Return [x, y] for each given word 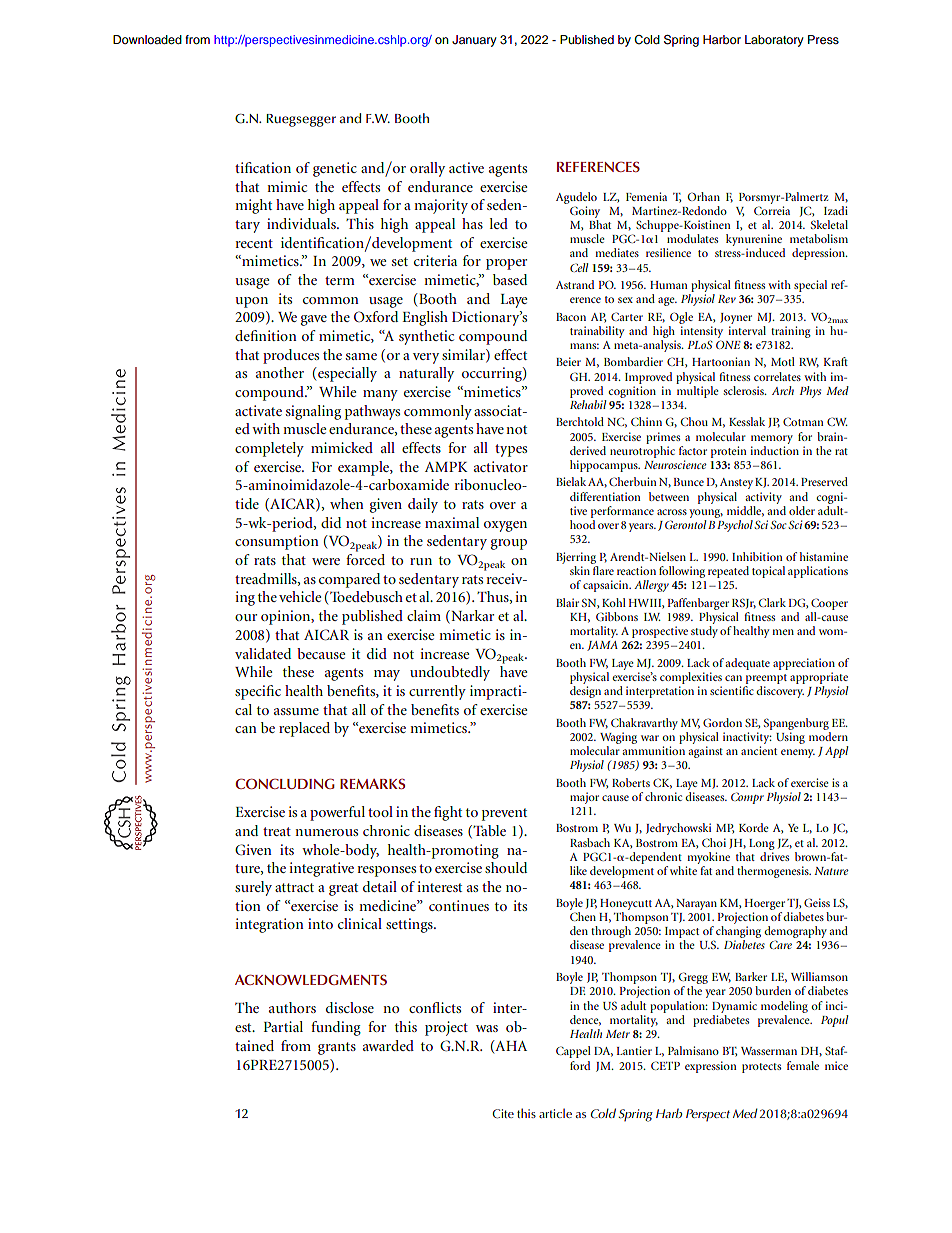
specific [258, 692]
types [511, 450]
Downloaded [147, 39]
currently [437, 692]
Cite [503, 1114]
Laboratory [774, 41]
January [474, 41]
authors [292, 1007]
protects [761, 1068]
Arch [783, 390]
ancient [759, 750]
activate [258, 410]
